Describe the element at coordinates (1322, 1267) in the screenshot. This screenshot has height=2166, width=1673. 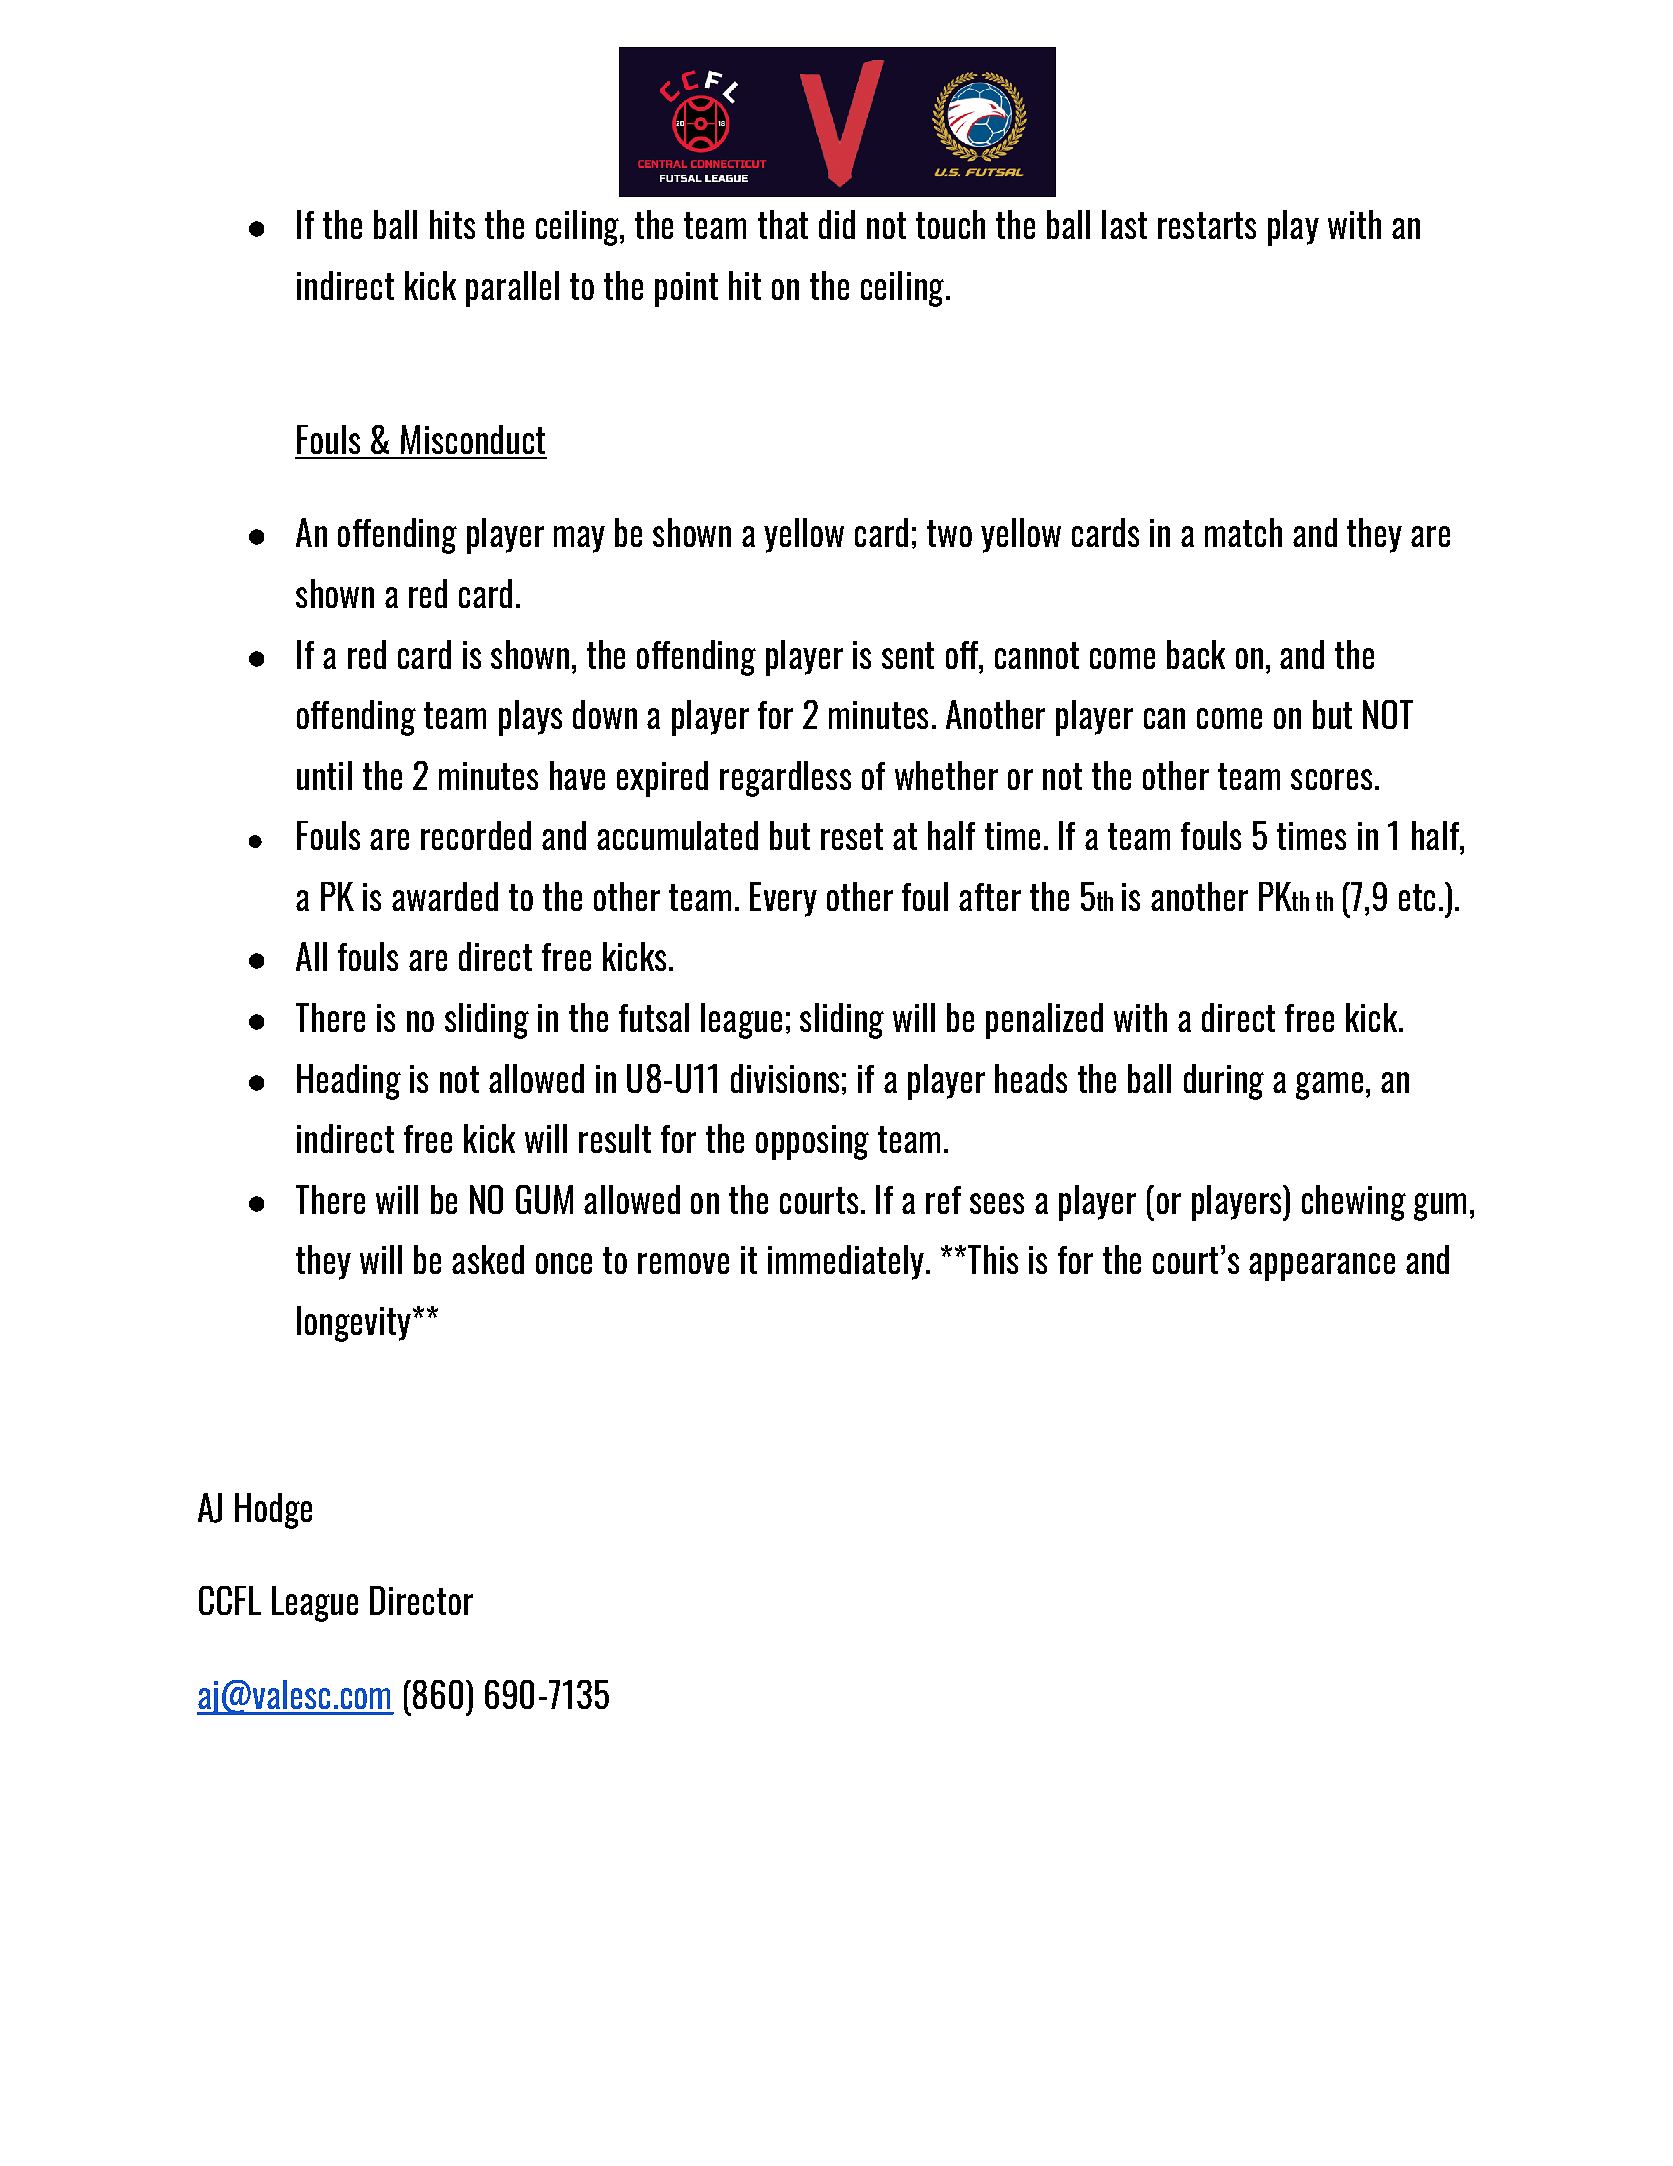
I see `appearance` at that location.
